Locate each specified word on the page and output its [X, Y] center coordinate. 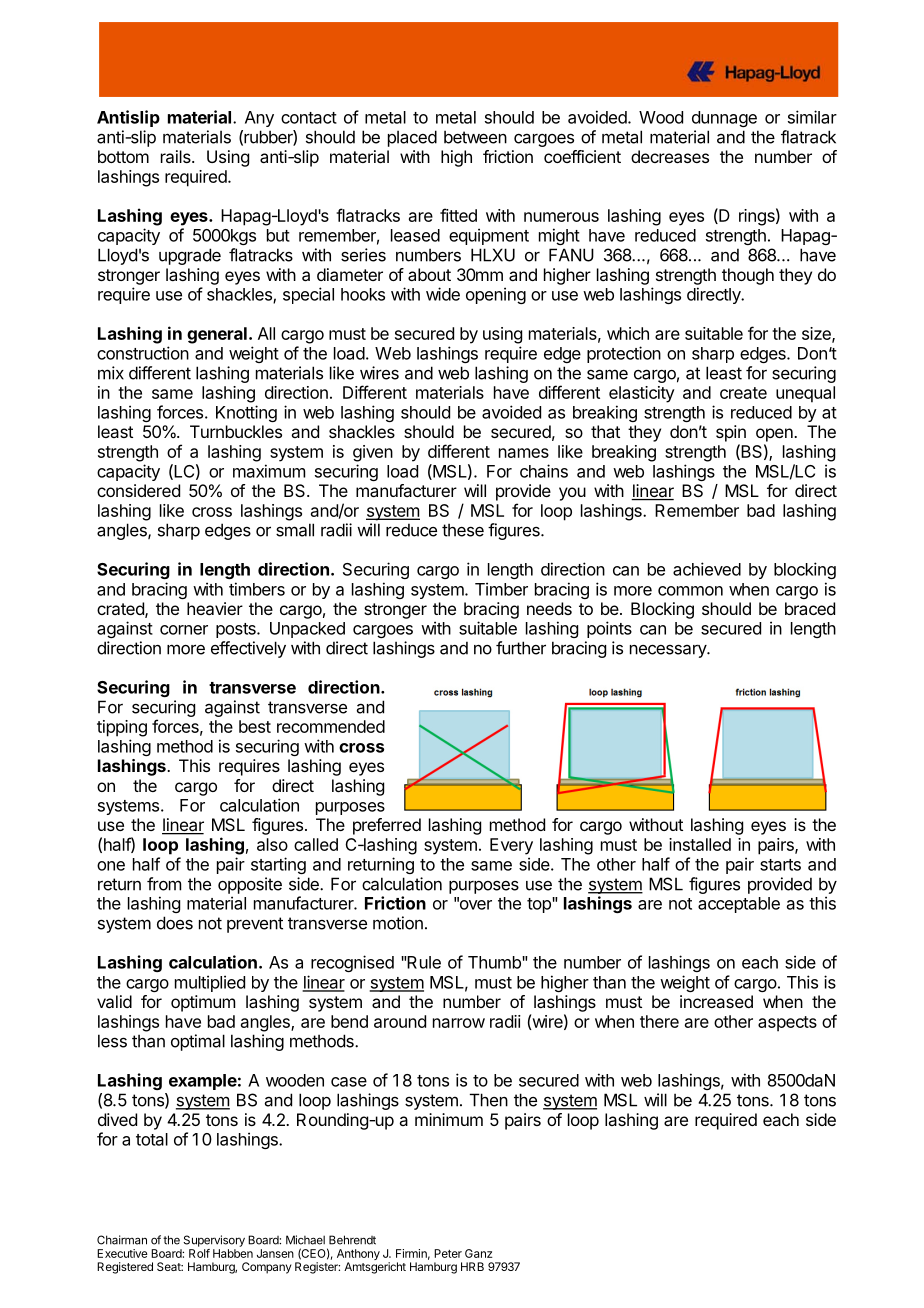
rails [177, 156]
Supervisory [214, 1241]
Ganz [479, 1253]
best [255, 726]
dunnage [724, 119]
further [521, 648]
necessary [669, 651]
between [475, 137]
